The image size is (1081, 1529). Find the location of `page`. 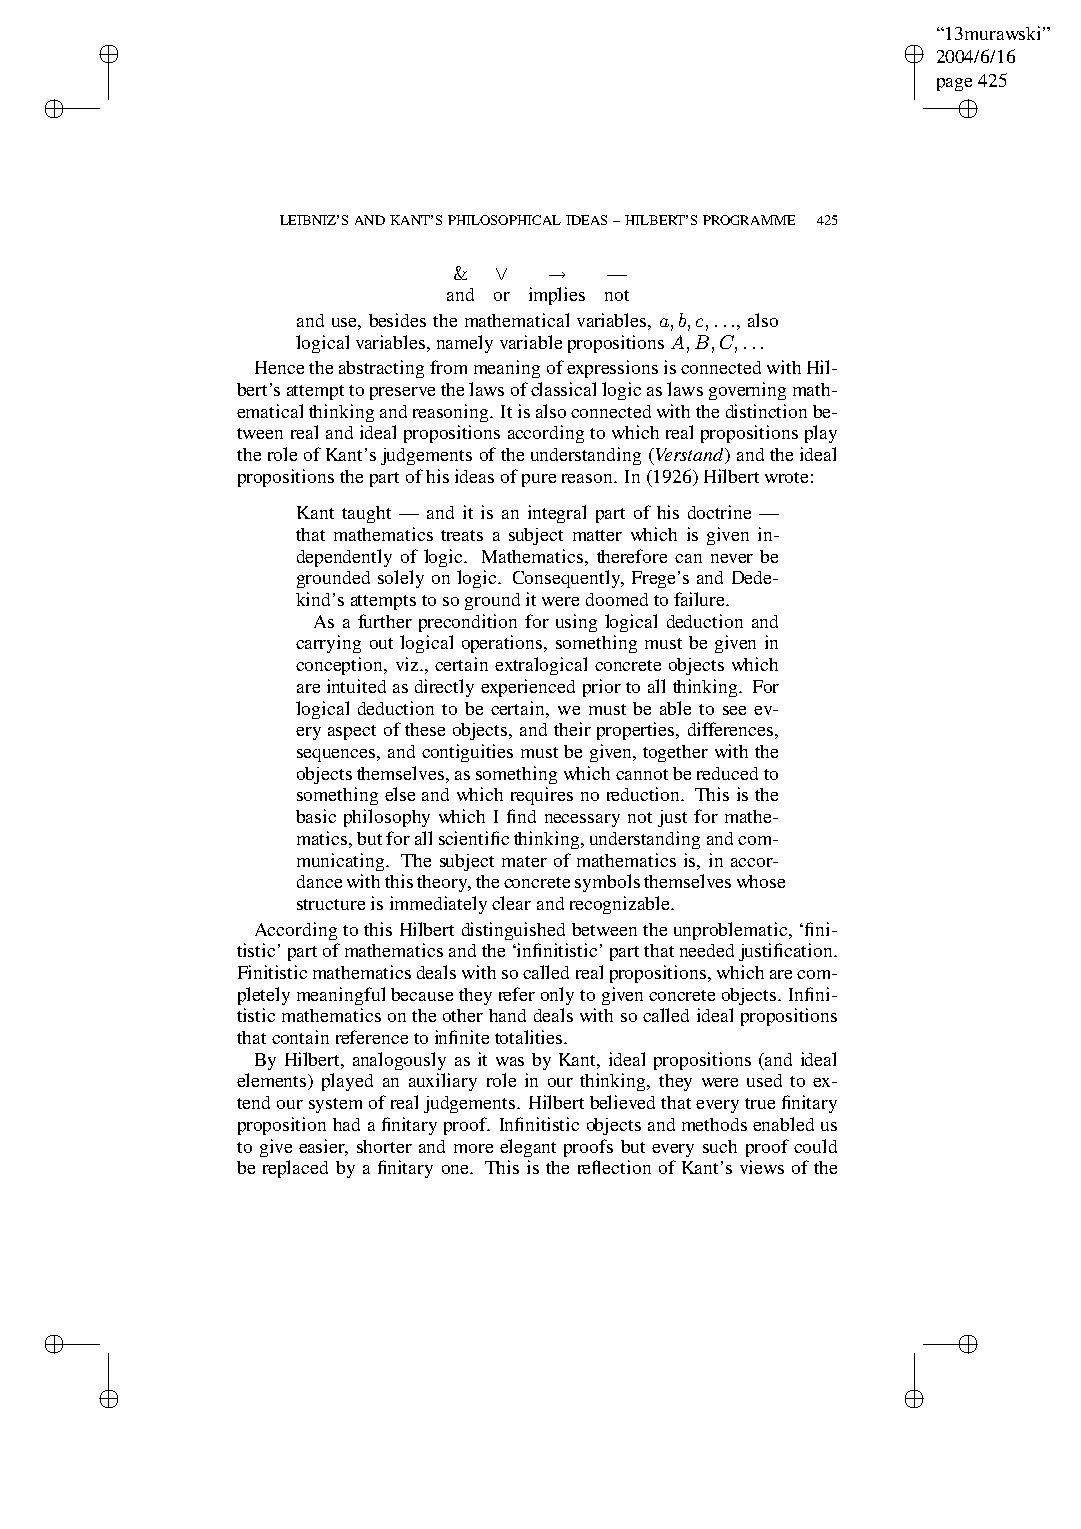

page is located at coordinates (954, 84).
